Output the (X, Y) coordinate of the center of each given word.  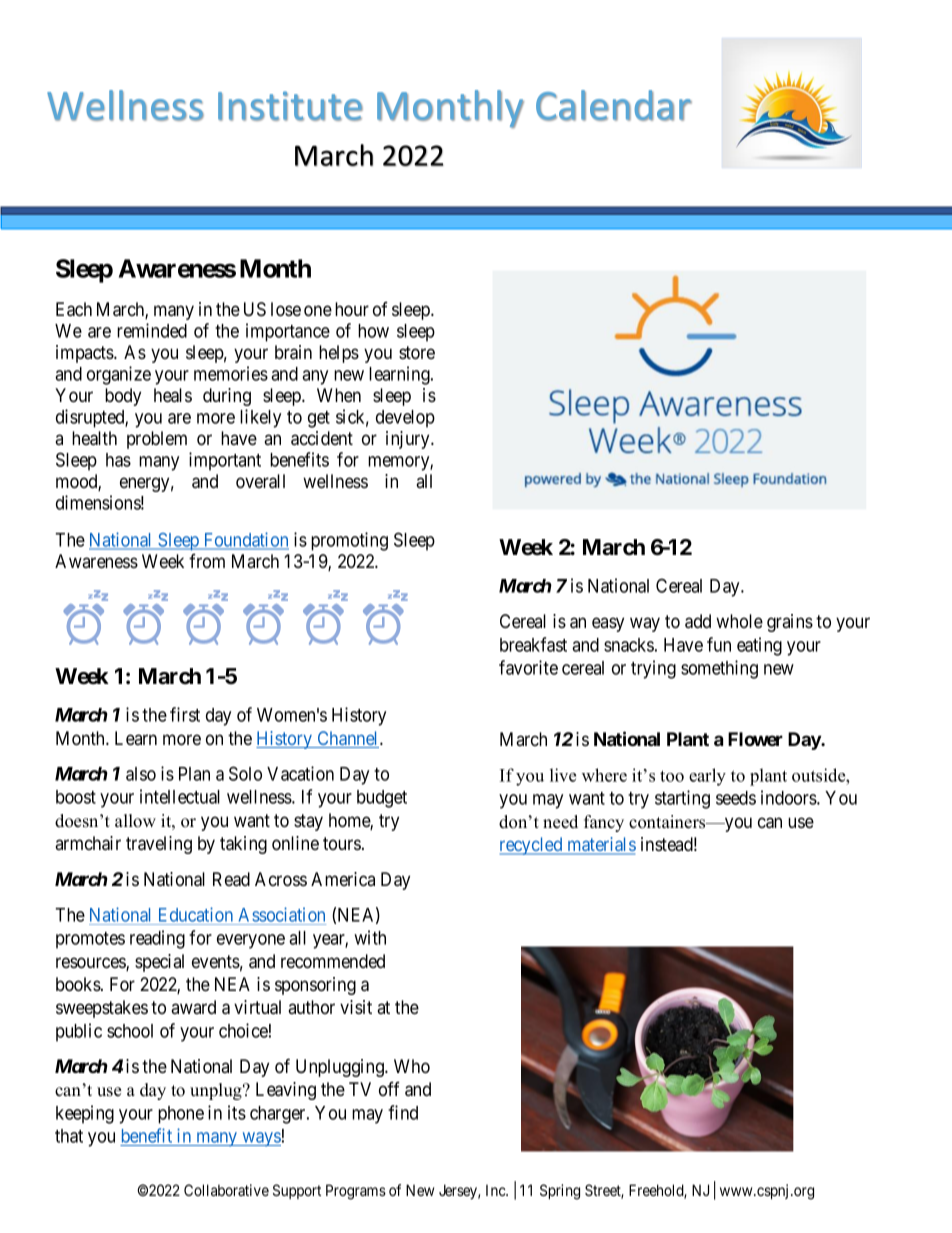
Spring (560, 1192)
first (185, 714)
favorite (528, 667)
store (417, 353)
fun (719, 644)
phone (181, 1115)
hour (352, 309)
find (403, 1112)
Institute (290, 106)
